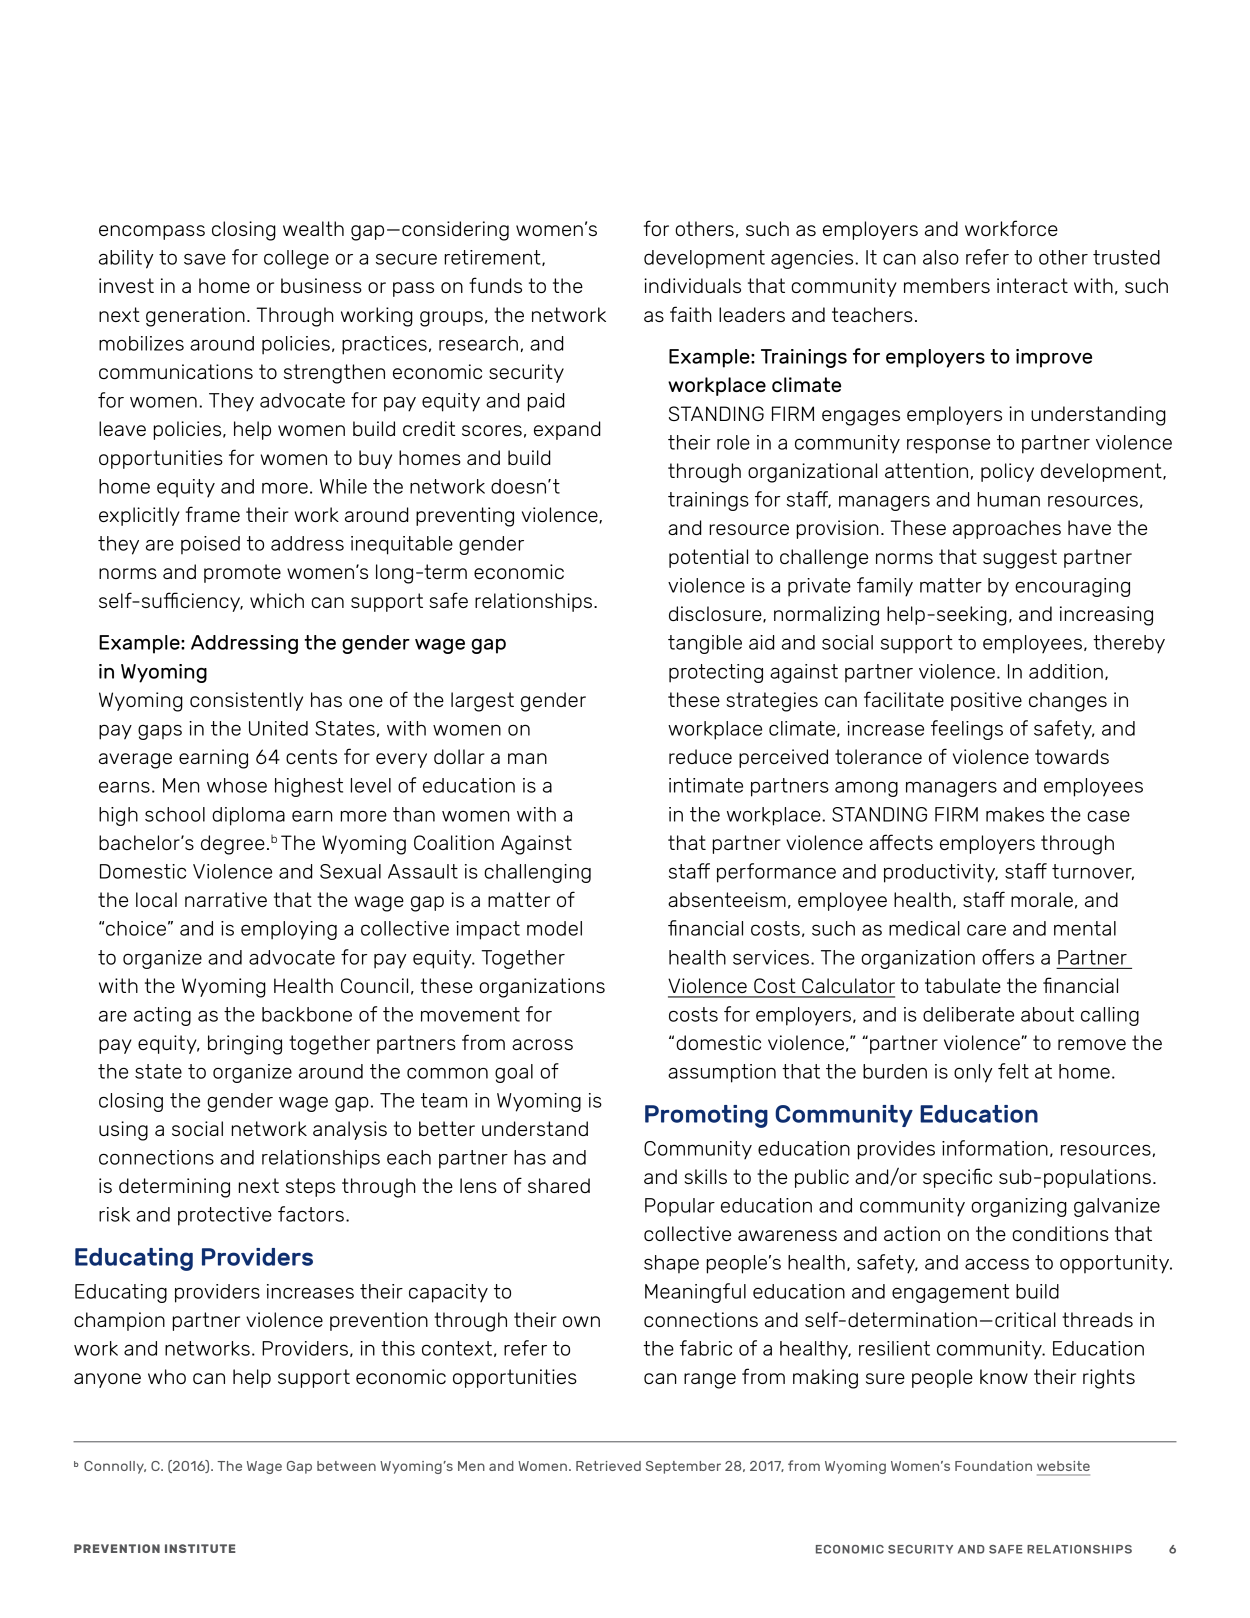 Image resolution: width=1250 pixels, height=1618 pixels. I want to click on morale, so click(1042, 899).
